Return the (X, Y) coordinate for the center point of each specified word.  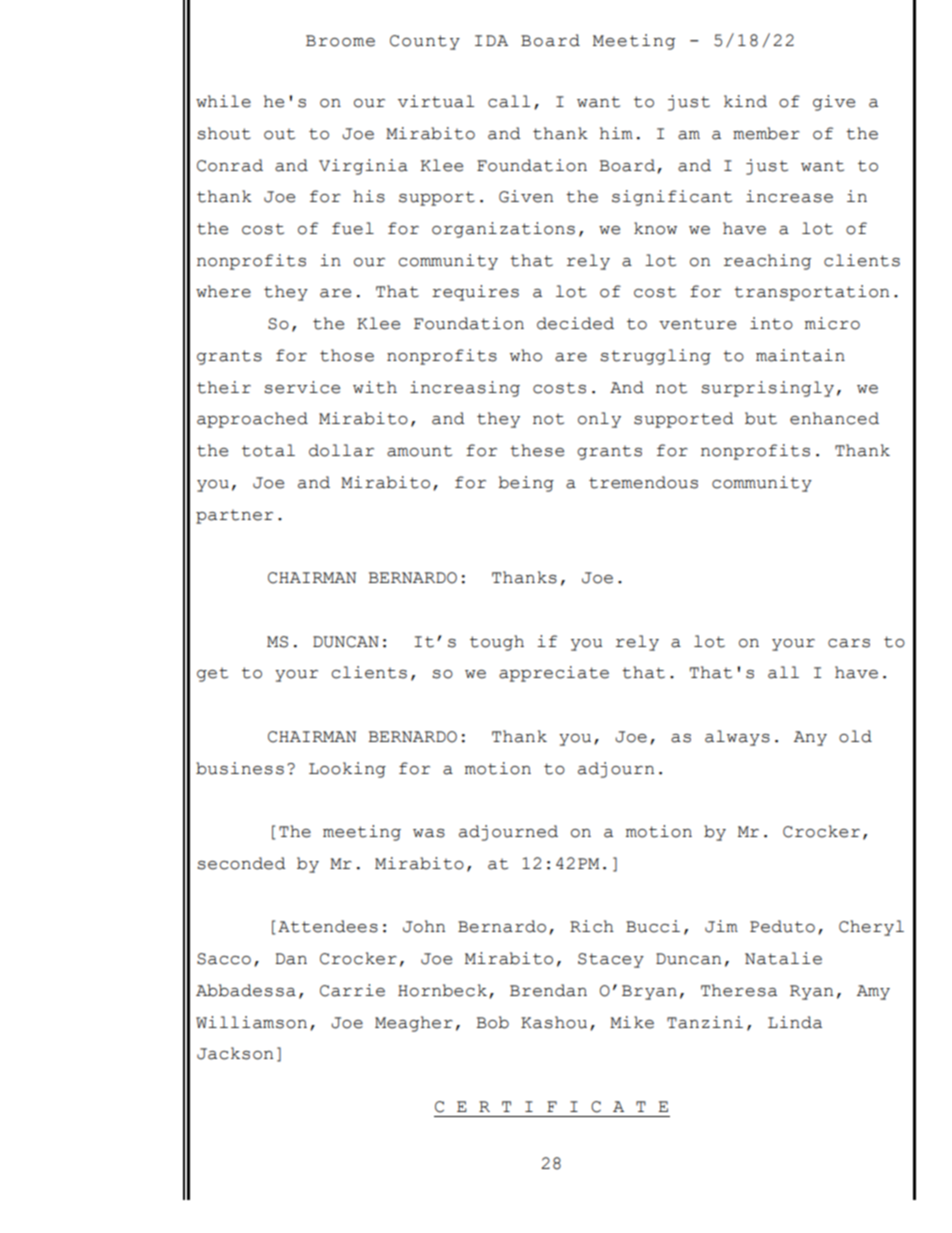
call (509, 101)
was (429, 833)
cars (849, 643)
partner (234, 517)
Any (810, 738)
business (240, 768)
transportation (811, 293)
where (223, 291)
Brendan (548, 990)
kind (745, 101)
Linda (795, 1022)
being (526, 484)
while (223, 101)
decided (575, 323)
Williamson (251, 1022)
